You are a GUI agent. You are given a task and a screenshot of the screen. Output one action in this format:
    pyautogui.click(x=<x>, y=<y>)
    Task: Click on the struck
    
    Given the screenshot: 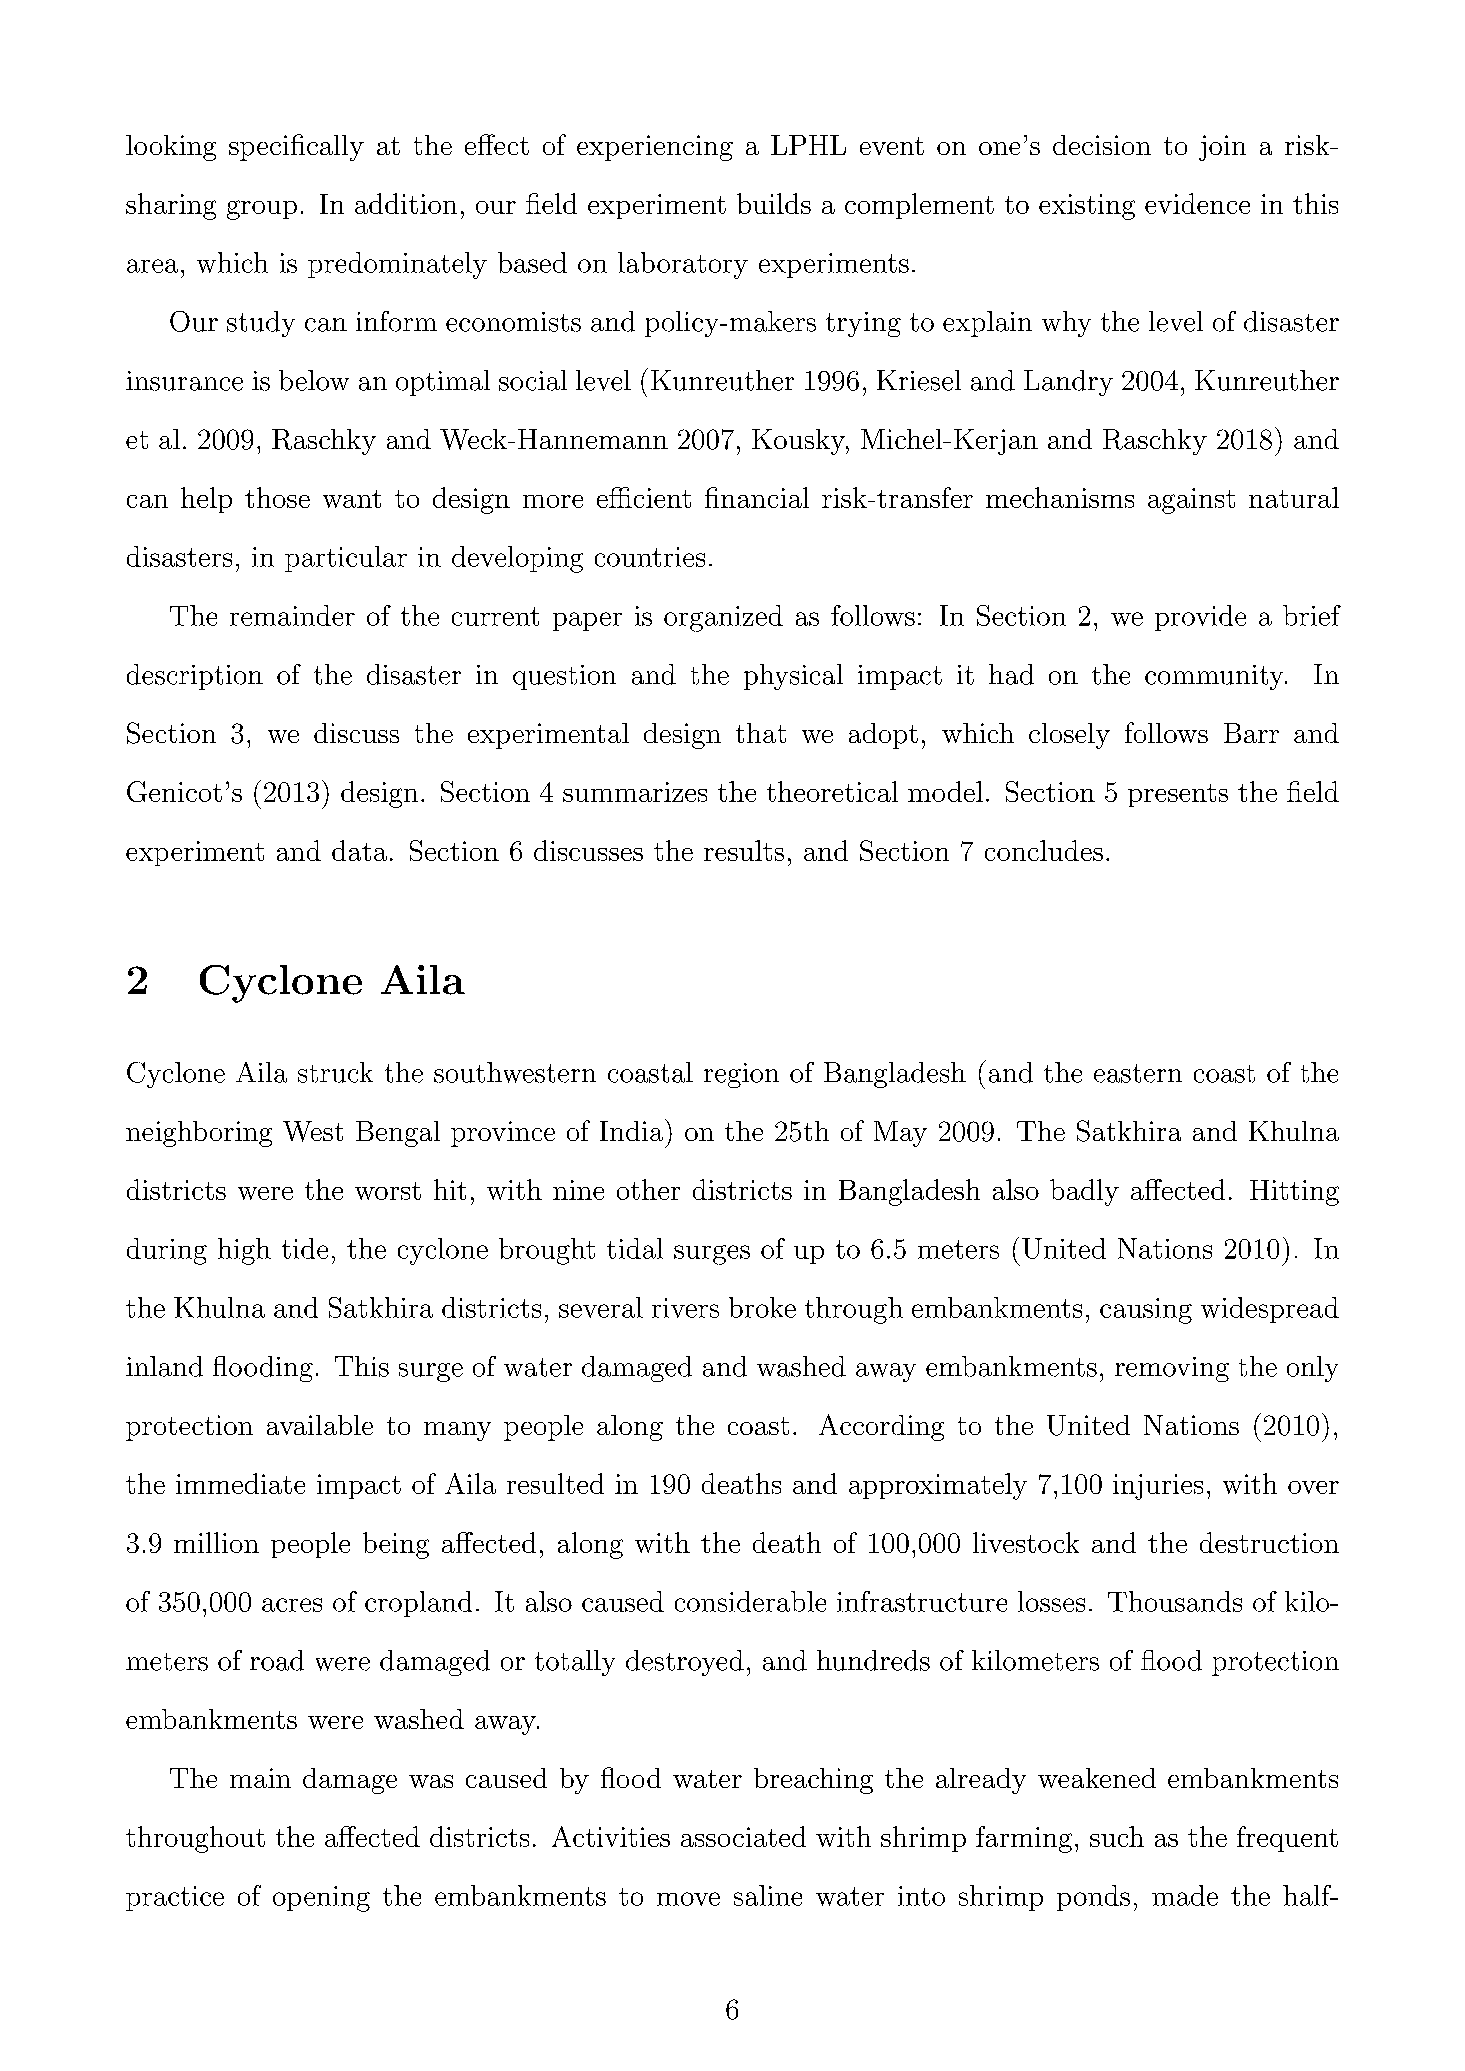 What is the action you would take?
    pyautogui.click(x=335, y=1072)
